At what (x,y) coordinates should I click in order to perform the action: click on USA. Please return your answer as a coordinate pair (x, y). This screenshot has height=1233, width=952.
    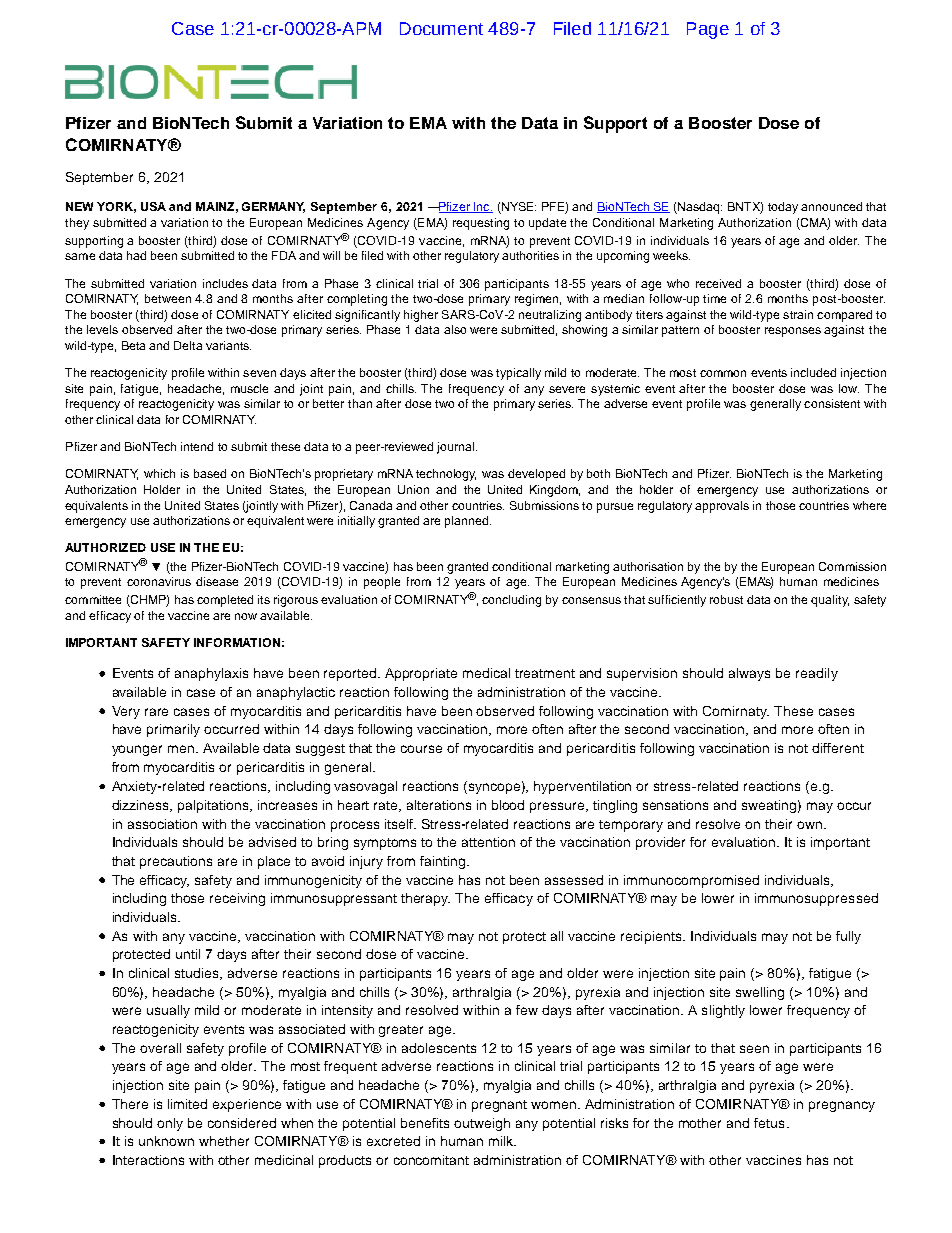
    Looking at the image, I should click on (153, 206).
